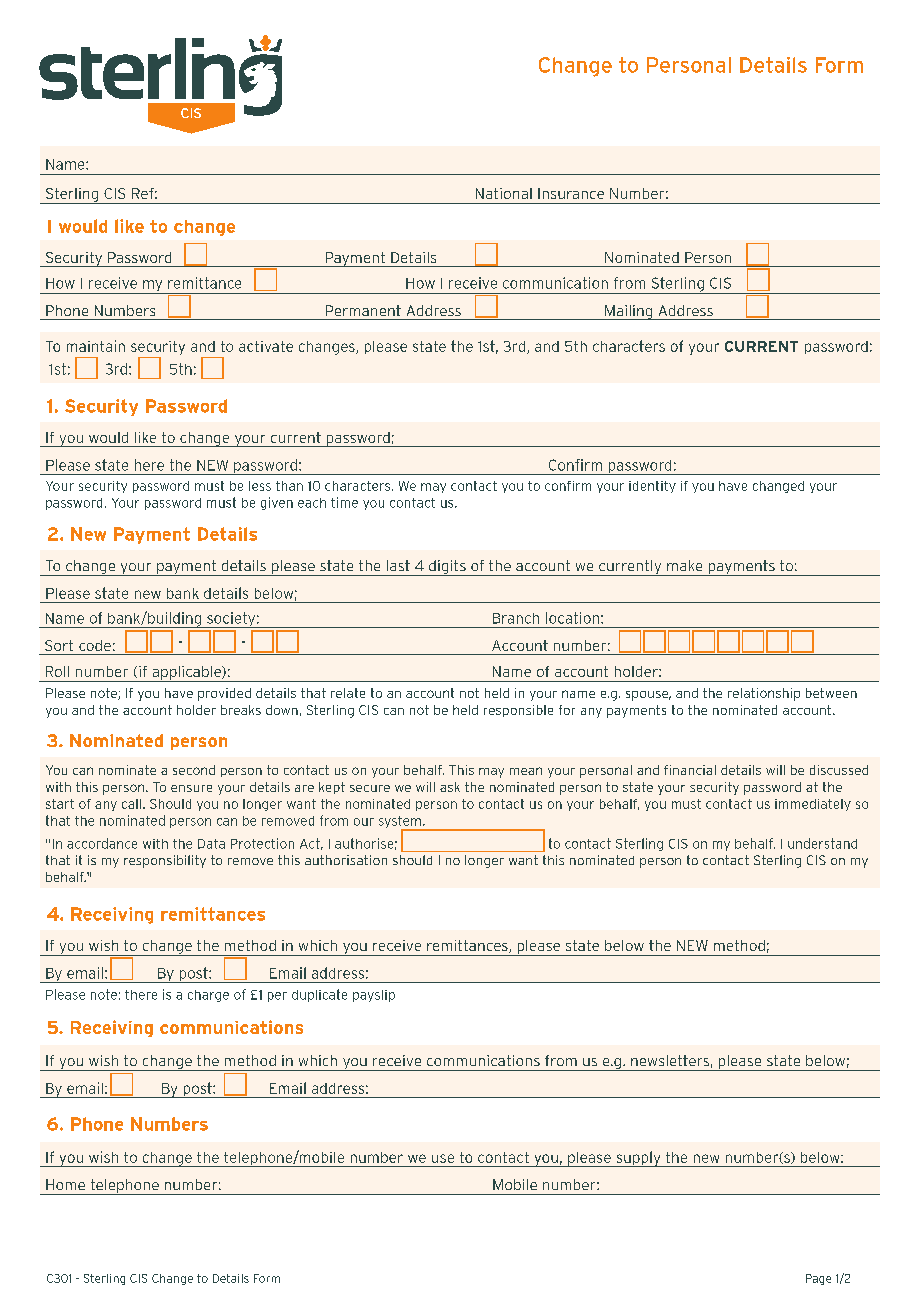 The image size is (924, 1308). What do you see at coordinates (638, 1159) in the screenshot?
I see `supply` at bounding box center [638, 1159].
